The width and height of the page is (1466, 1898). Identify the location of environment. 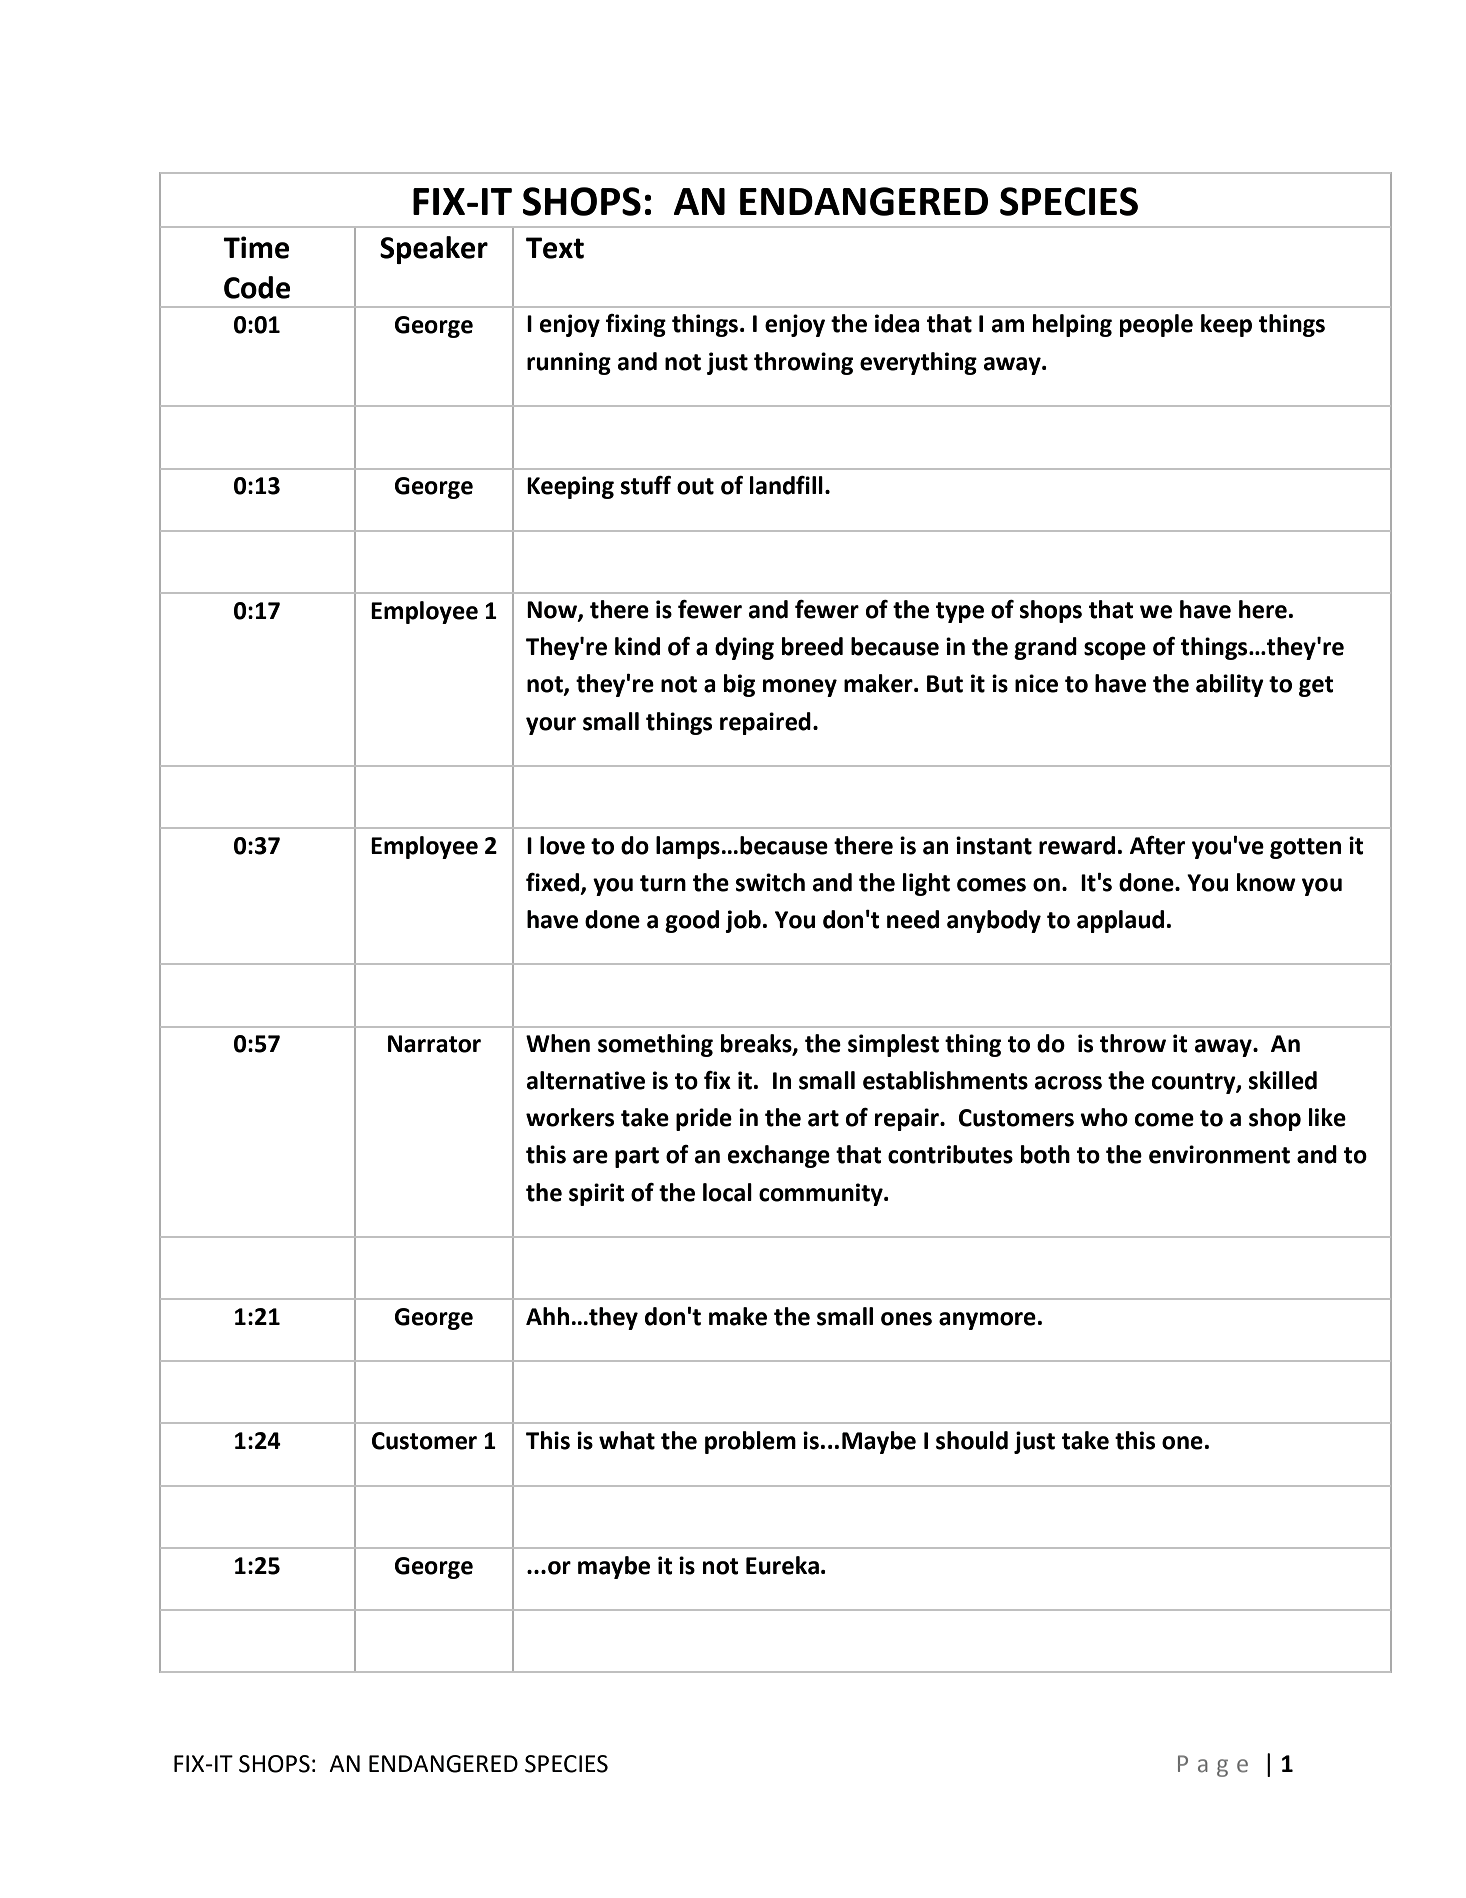
(1219, 1154).
